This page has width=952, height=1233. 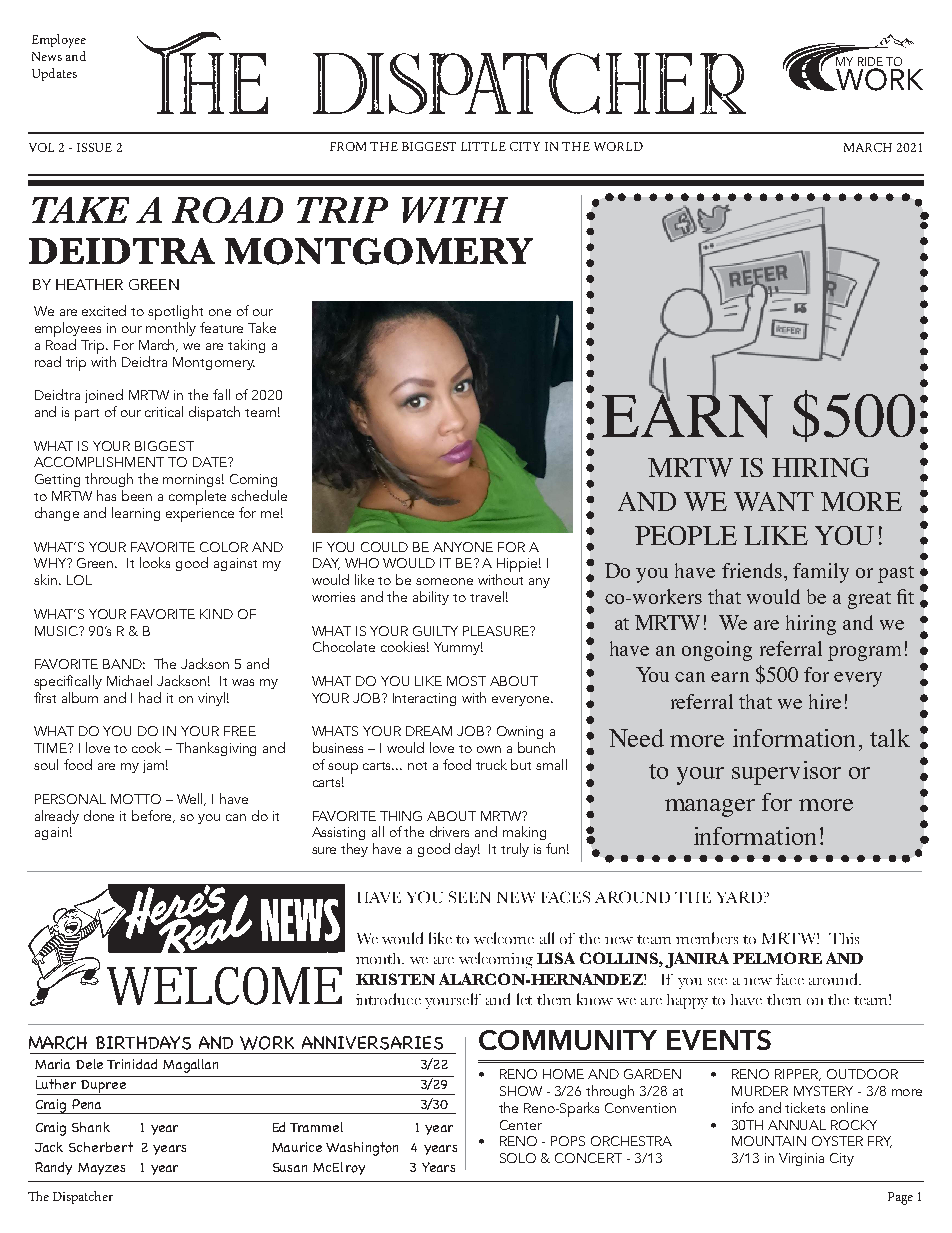 I want to click on before, so click(x=153, y=816).
